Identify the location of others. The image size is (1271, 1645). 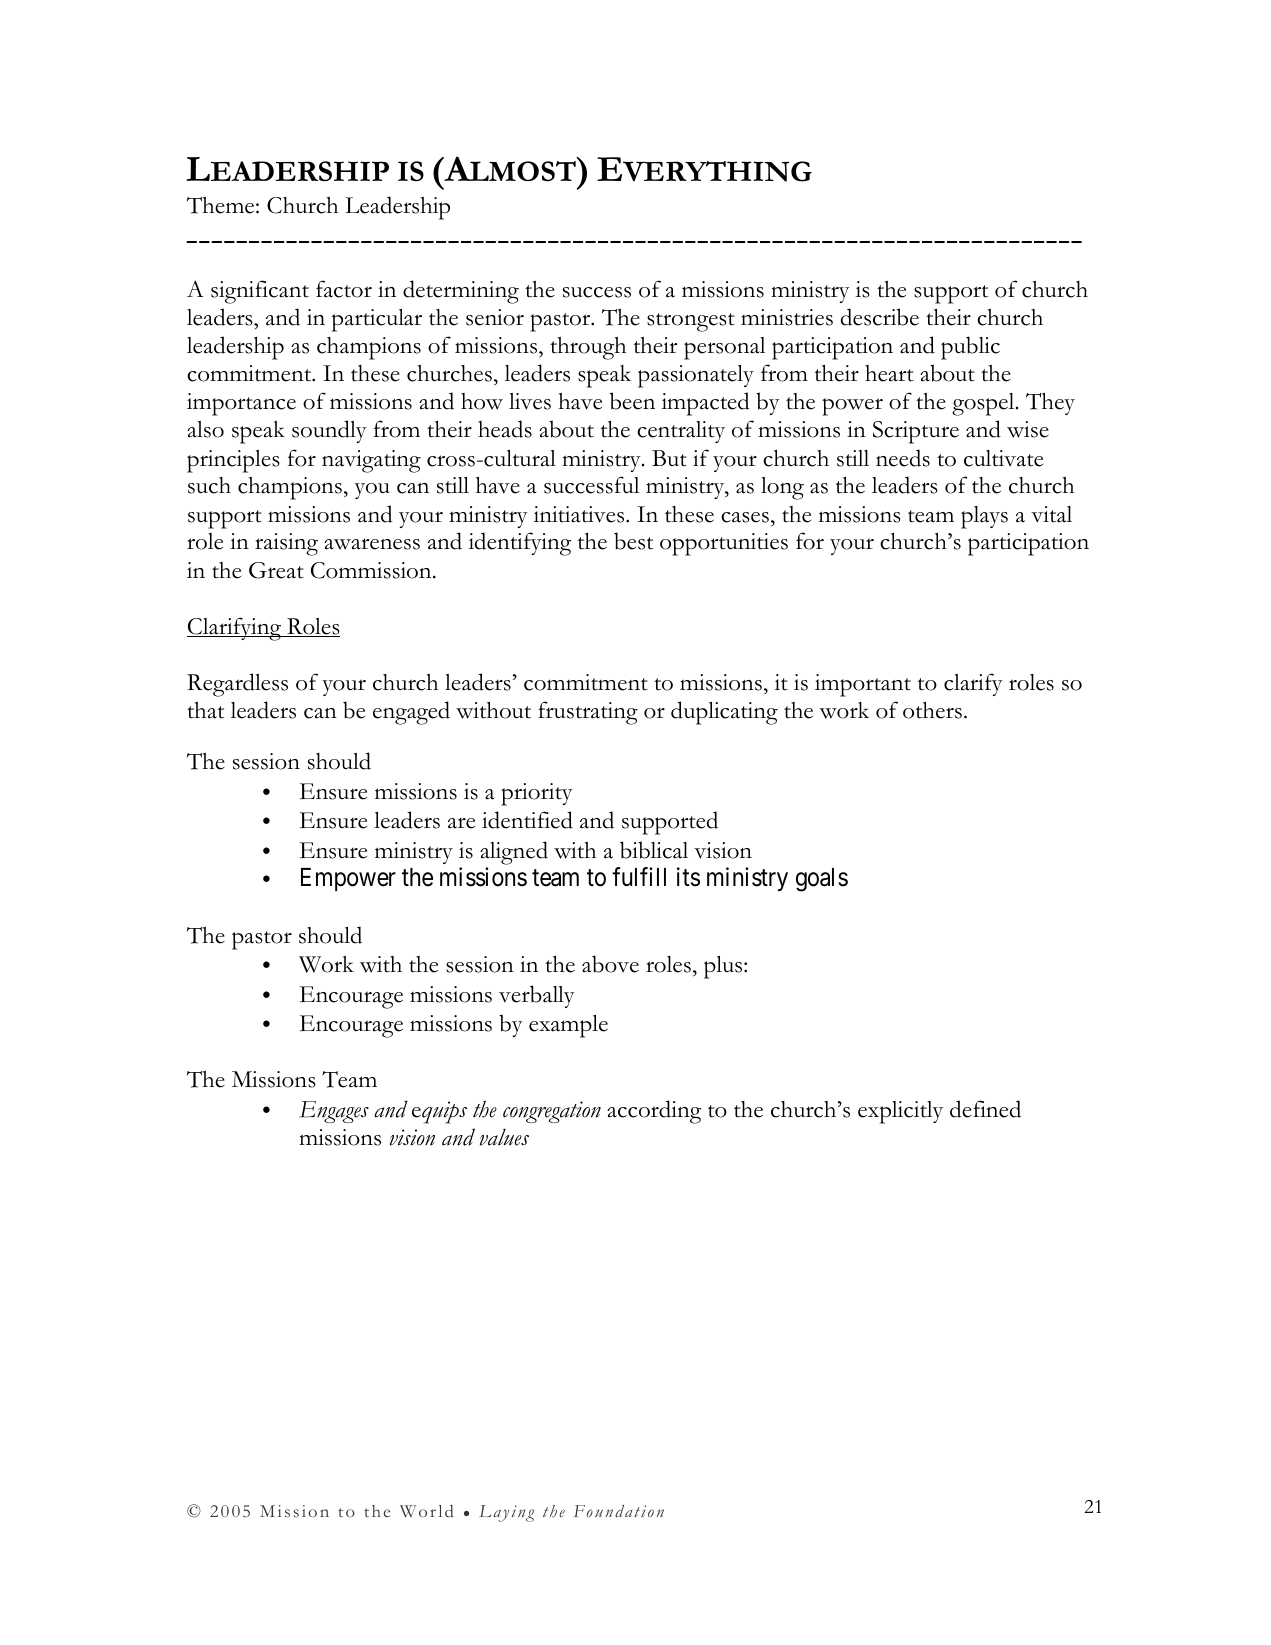
(932, 710).
